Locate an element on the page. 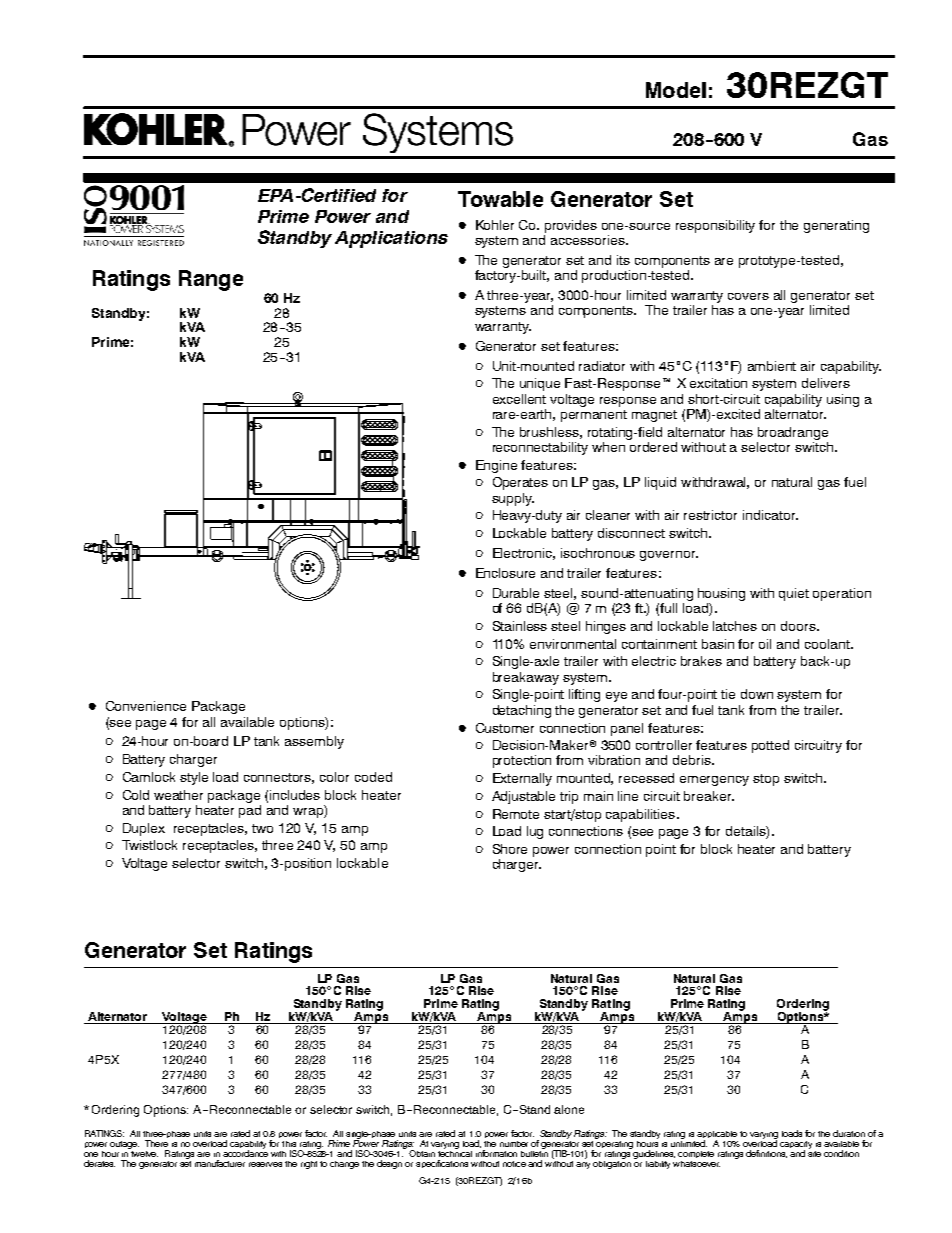  Stainless is located at coordinates (520, 626).
